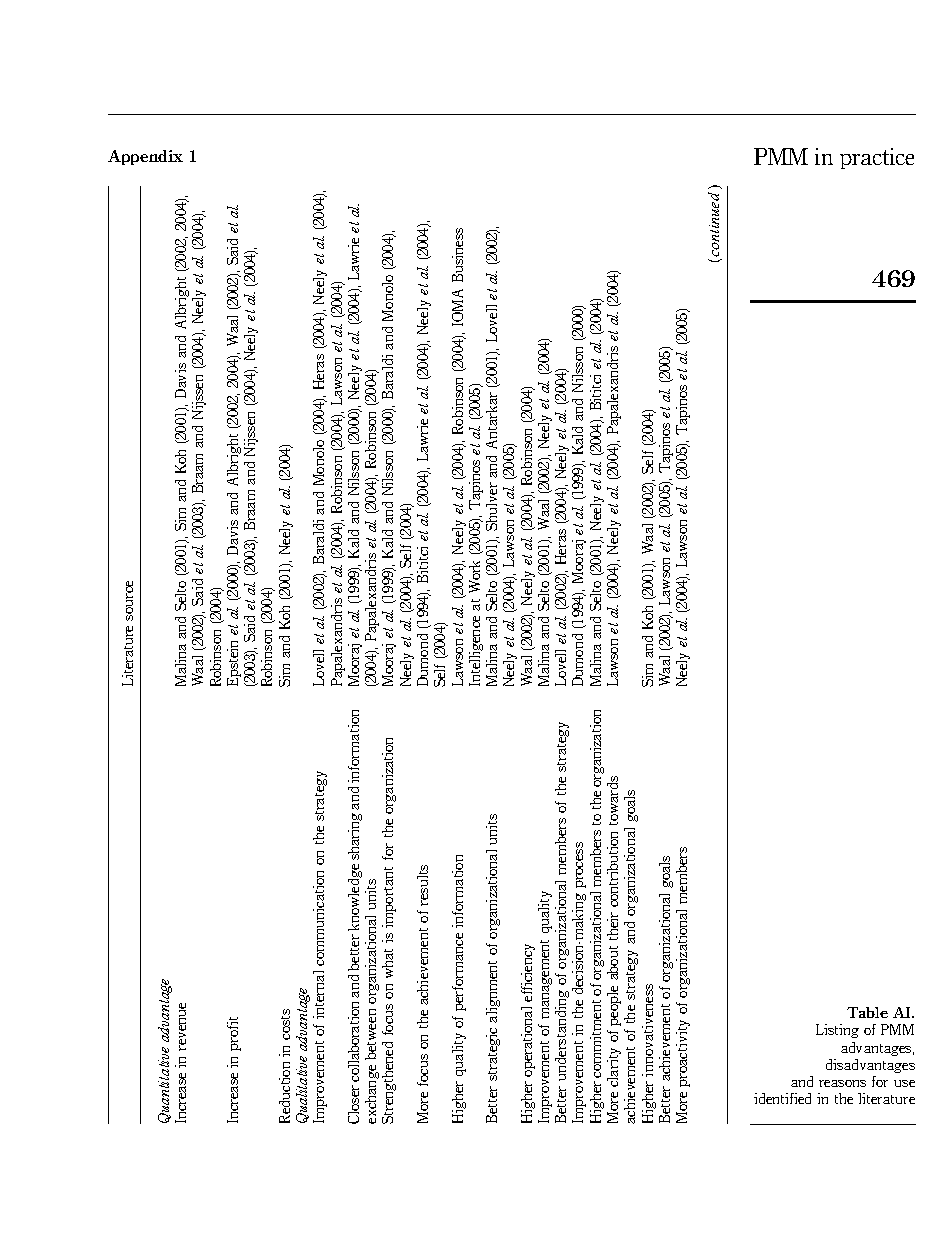  Describe the element at coordinates (904, 1083) in the image. I see `use` at that location.
